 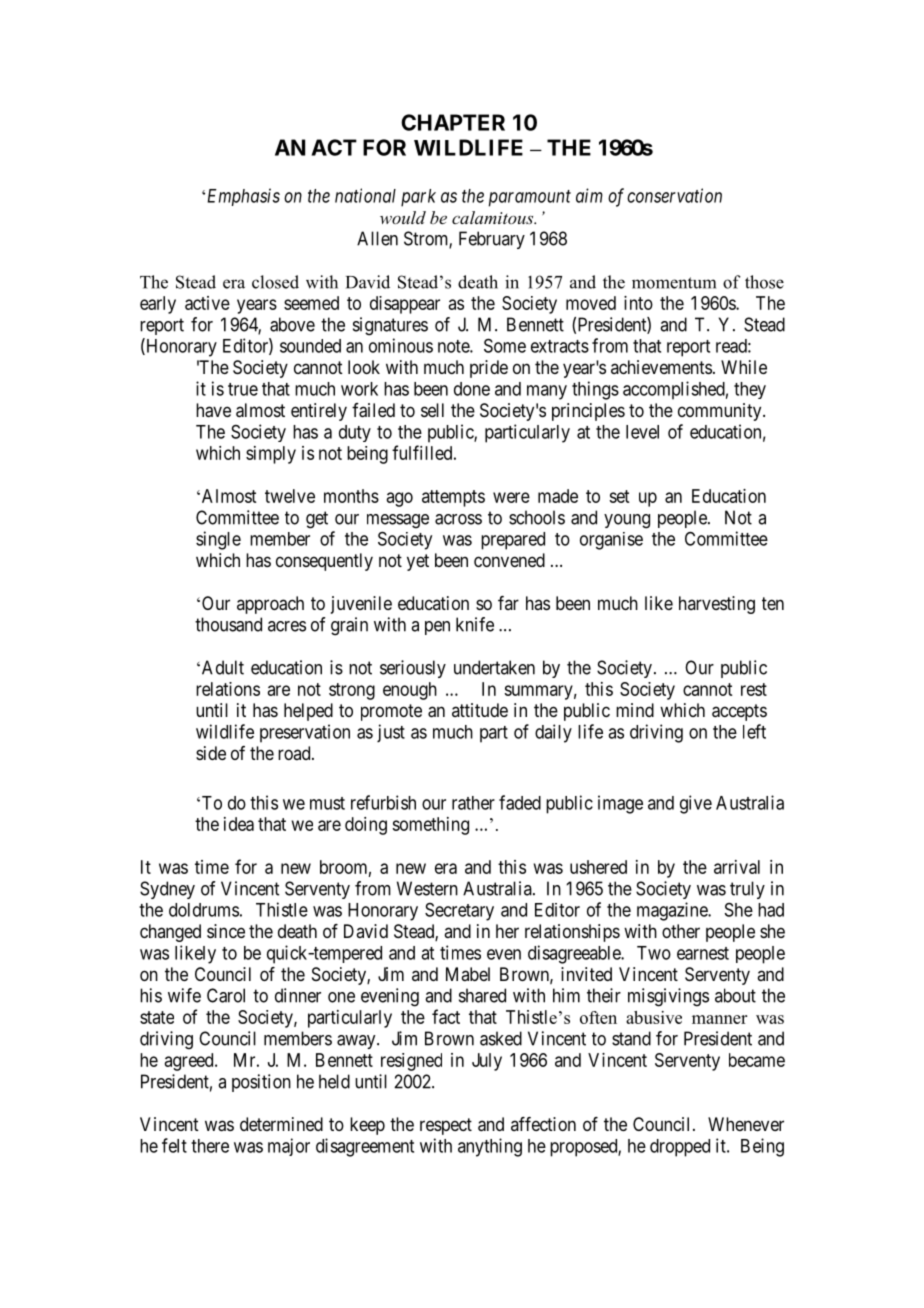 What do you see at coordinates (210, 1146) in the image?
I see `there` at bounding box center [210, 1146].
